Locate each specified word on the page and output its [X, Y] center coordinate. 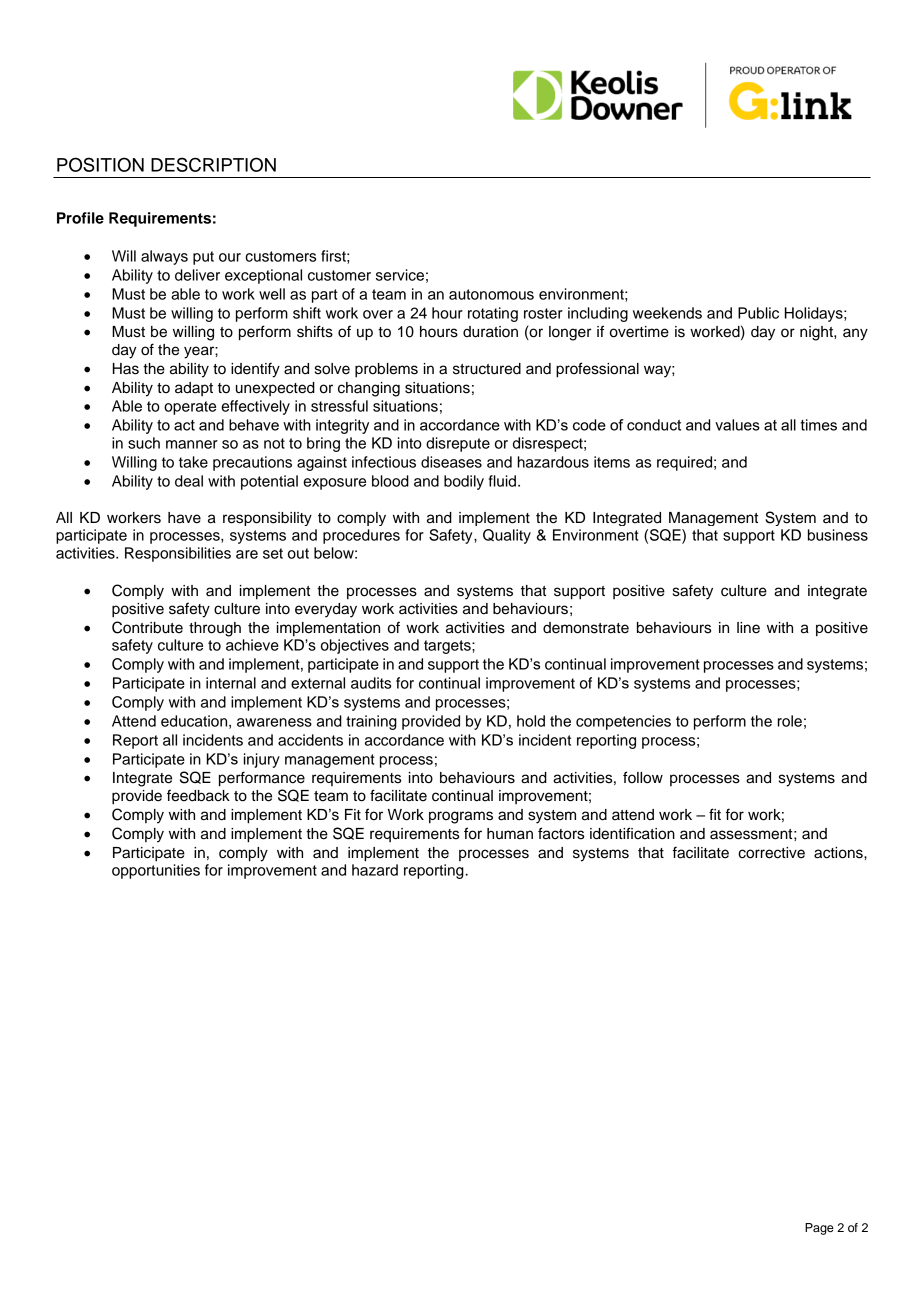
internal [231, 683]
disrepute [458, 444]
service [400, 275]
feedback [198, 795]
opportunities [156, 871]
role [790, 721]
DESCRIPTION [213, 164]
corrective [771, 853]
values [737, 425]
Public [758, 313]
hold [531, 721]
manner [192, 444]
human [510, 834]
